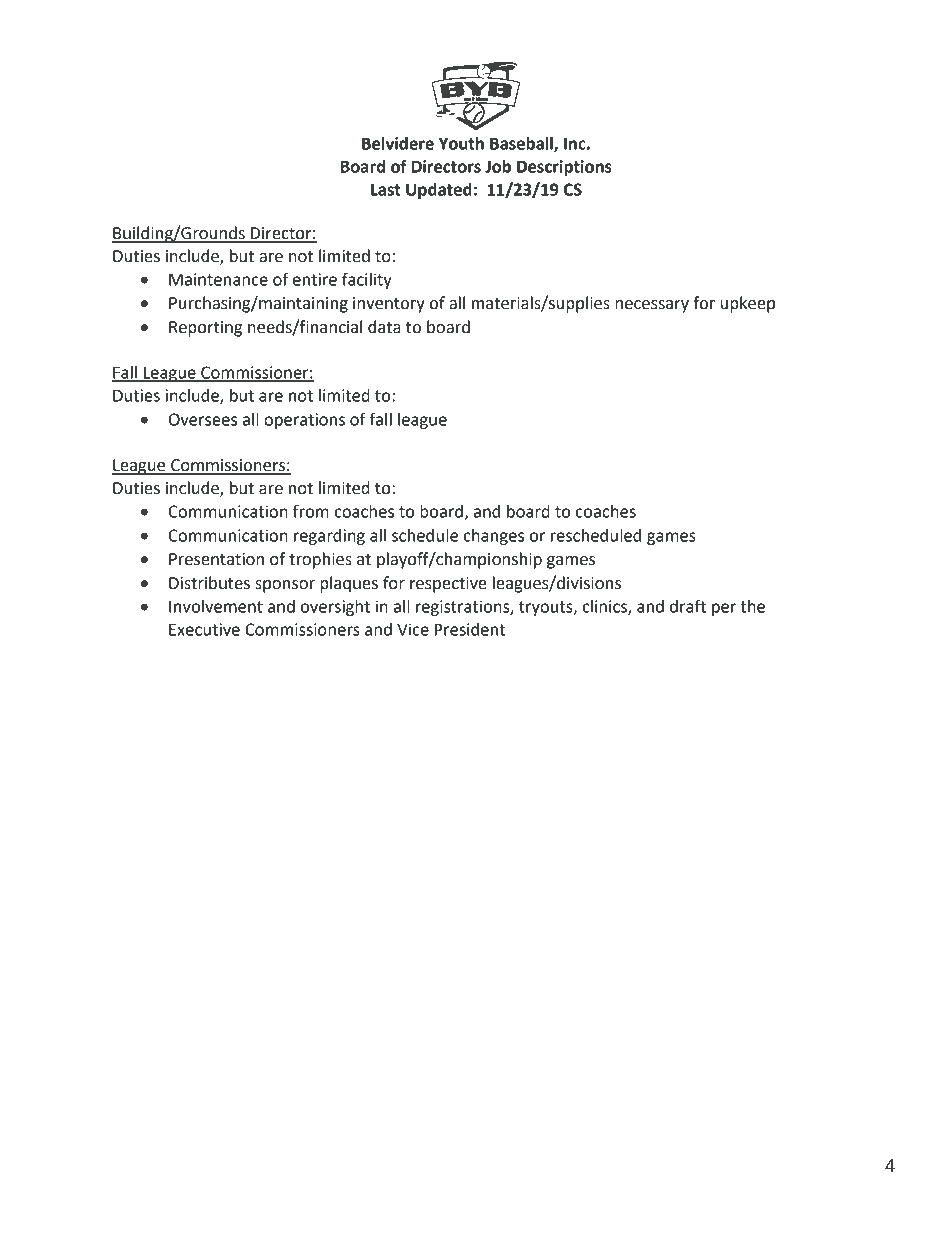  What do you see at coordinates (564, 168) in the page?
I see `Descriptions` at bounding box center [564, 168].
